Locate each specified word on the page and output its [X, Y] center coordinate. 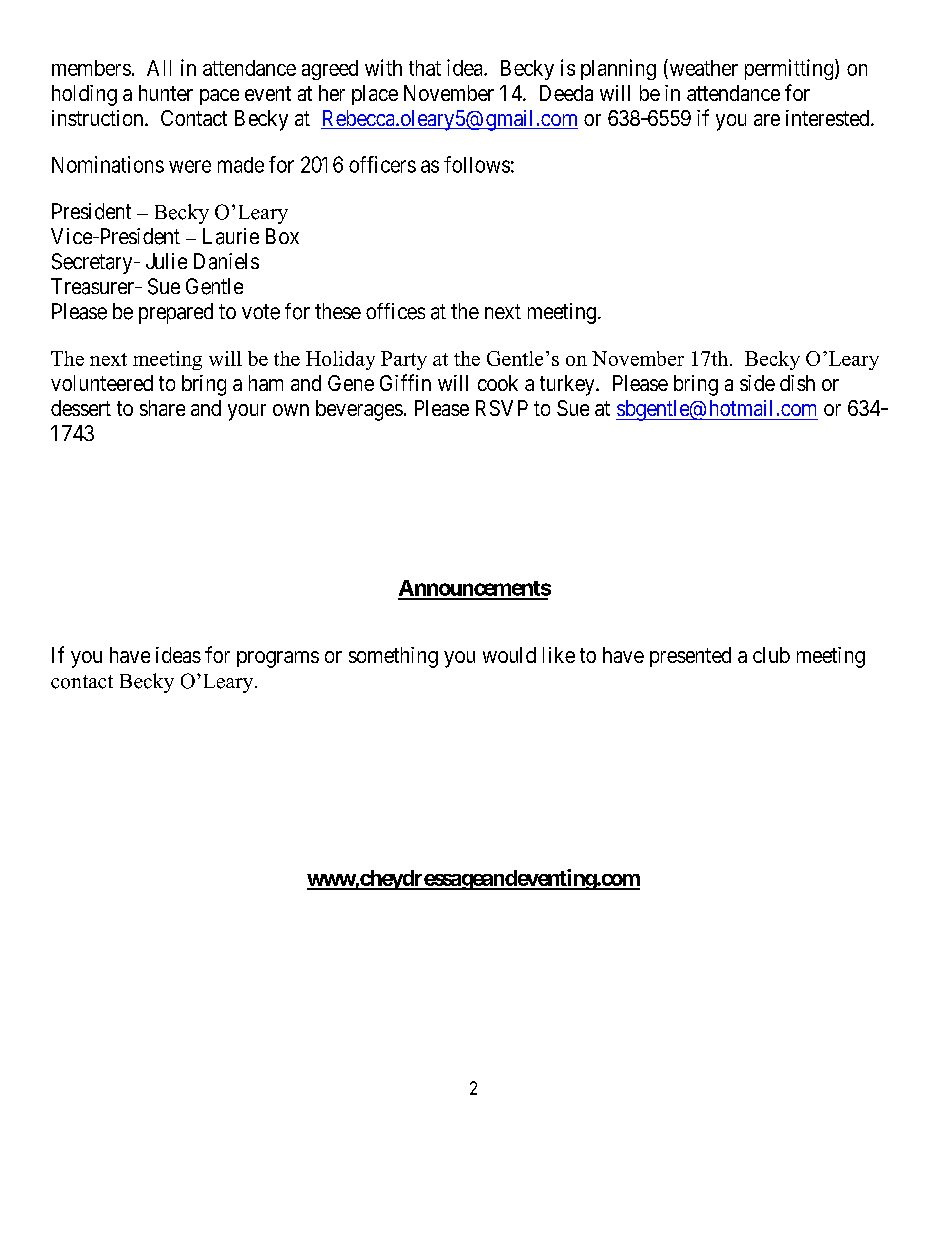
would [509, 655]
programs [278, 659]
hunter [166, 93]
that [425, 68]
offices [395, 311]
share [162, 408]
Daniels [226, 261]
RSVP [502, 408]
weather [702, 69]
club [771, 655]
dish [797, 383]
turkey [568, 385]
